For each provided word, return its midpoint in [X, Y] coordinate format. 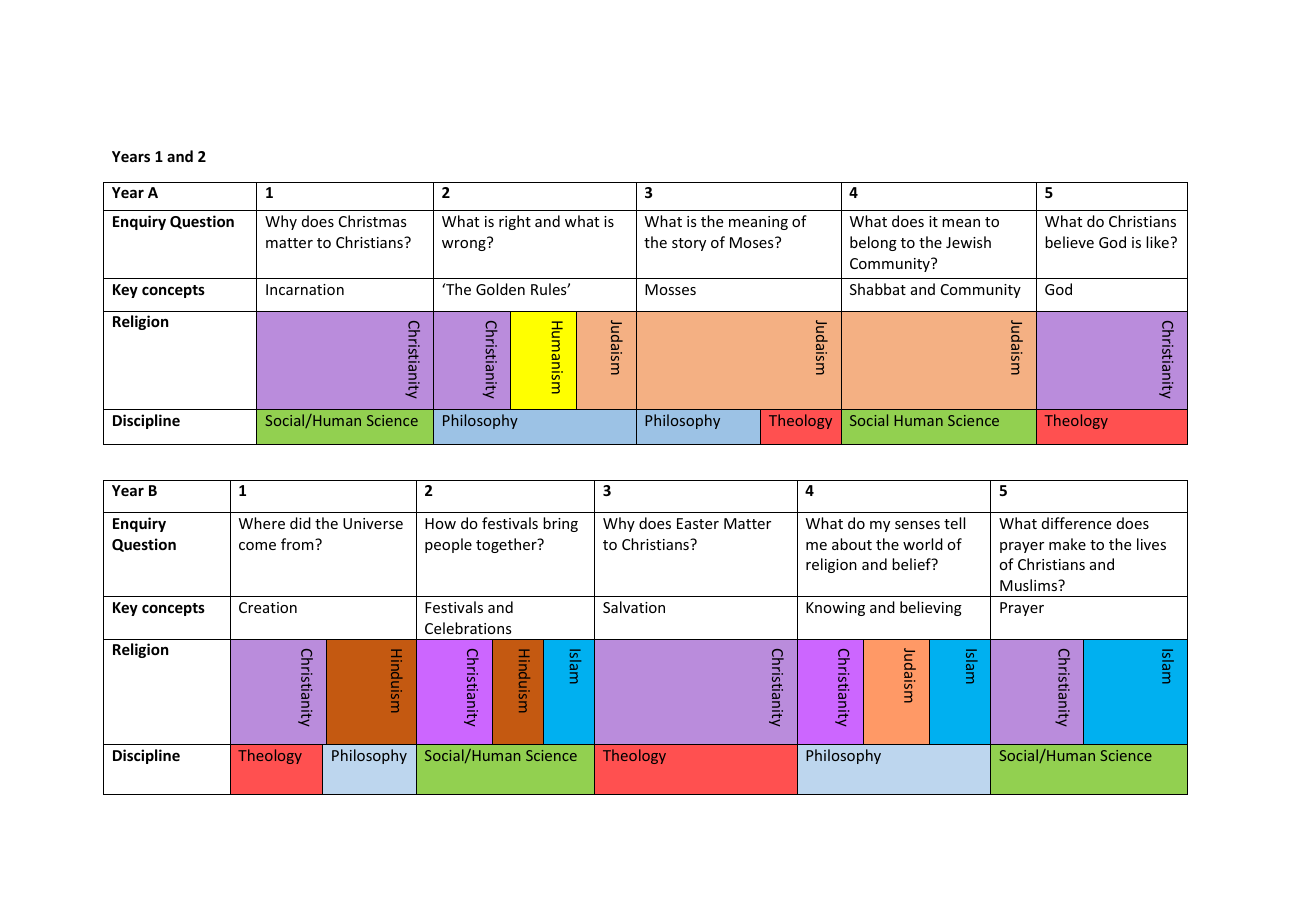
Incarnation [305, 289]
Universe [373, 523]
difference [1076, 523]
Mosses [670, 289]
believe [1069, 242]
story [689, 244]
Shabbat [878, 289]
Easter [698, 523]
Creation [268, 607]
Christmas [372, 221]
